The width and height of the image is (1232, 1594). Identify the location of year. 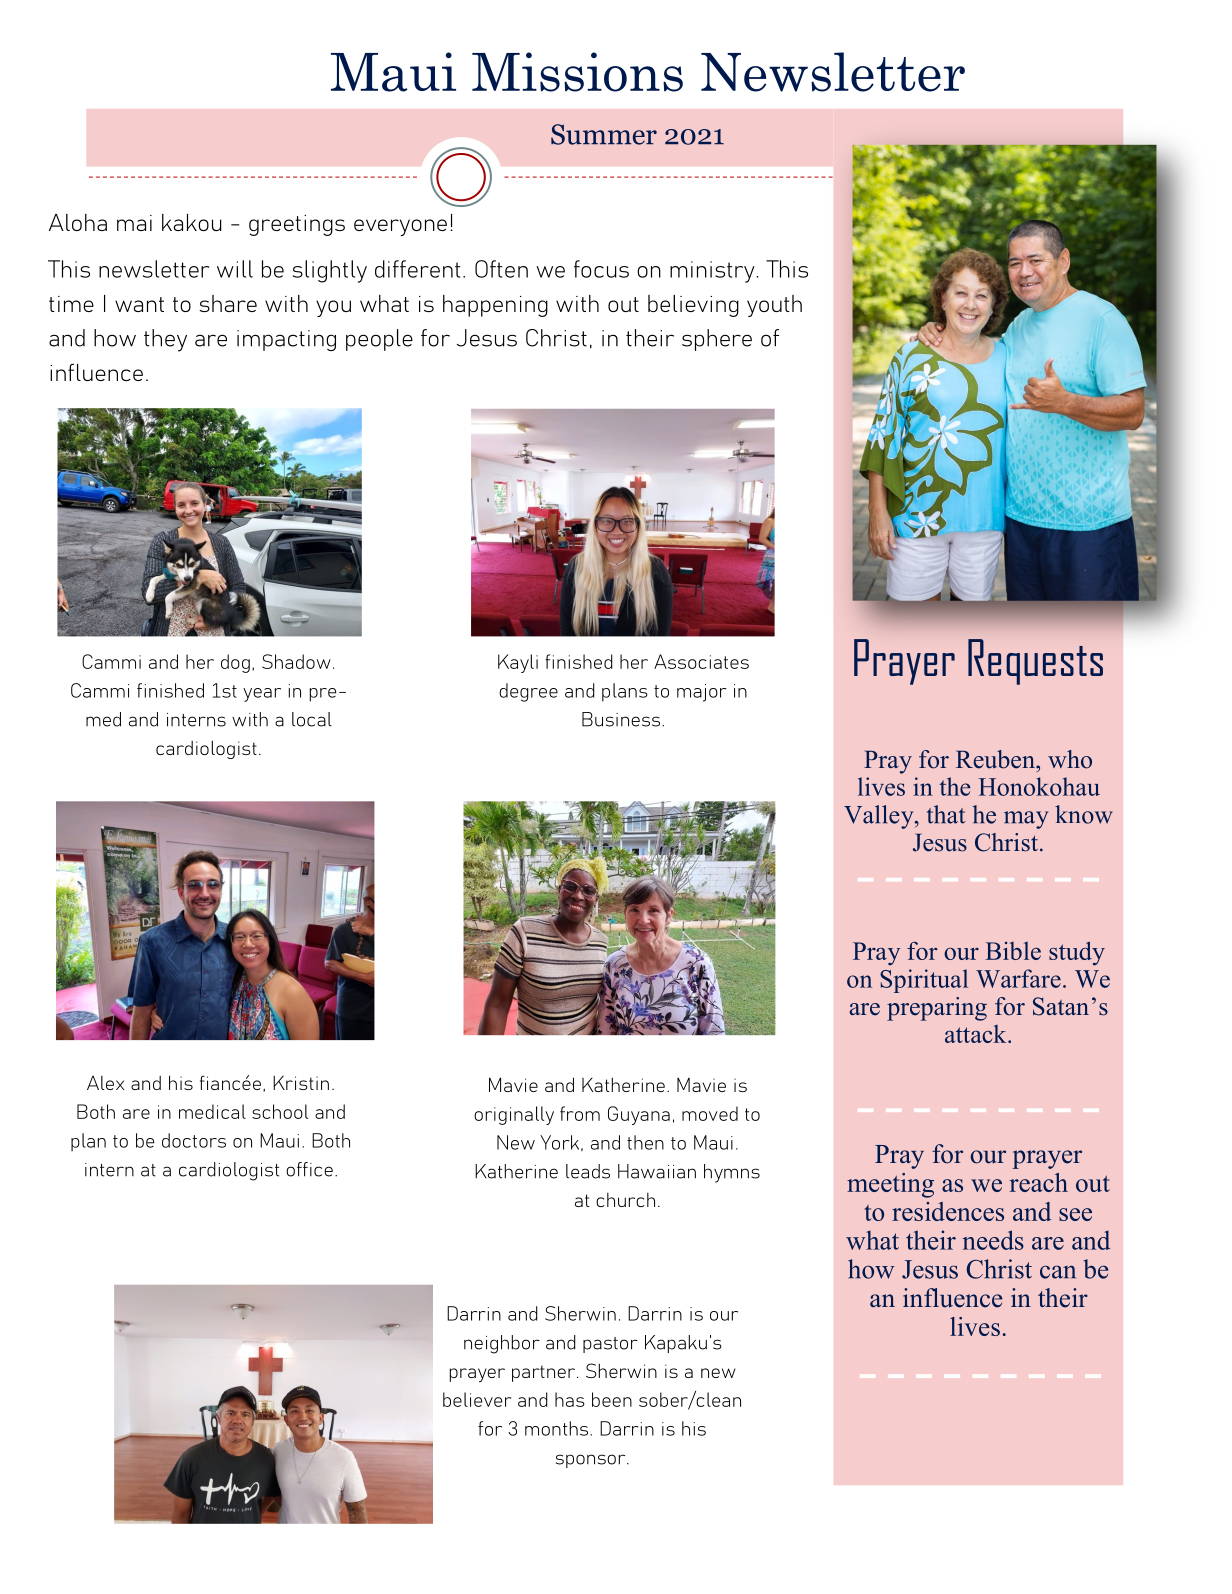
(262, 695).
